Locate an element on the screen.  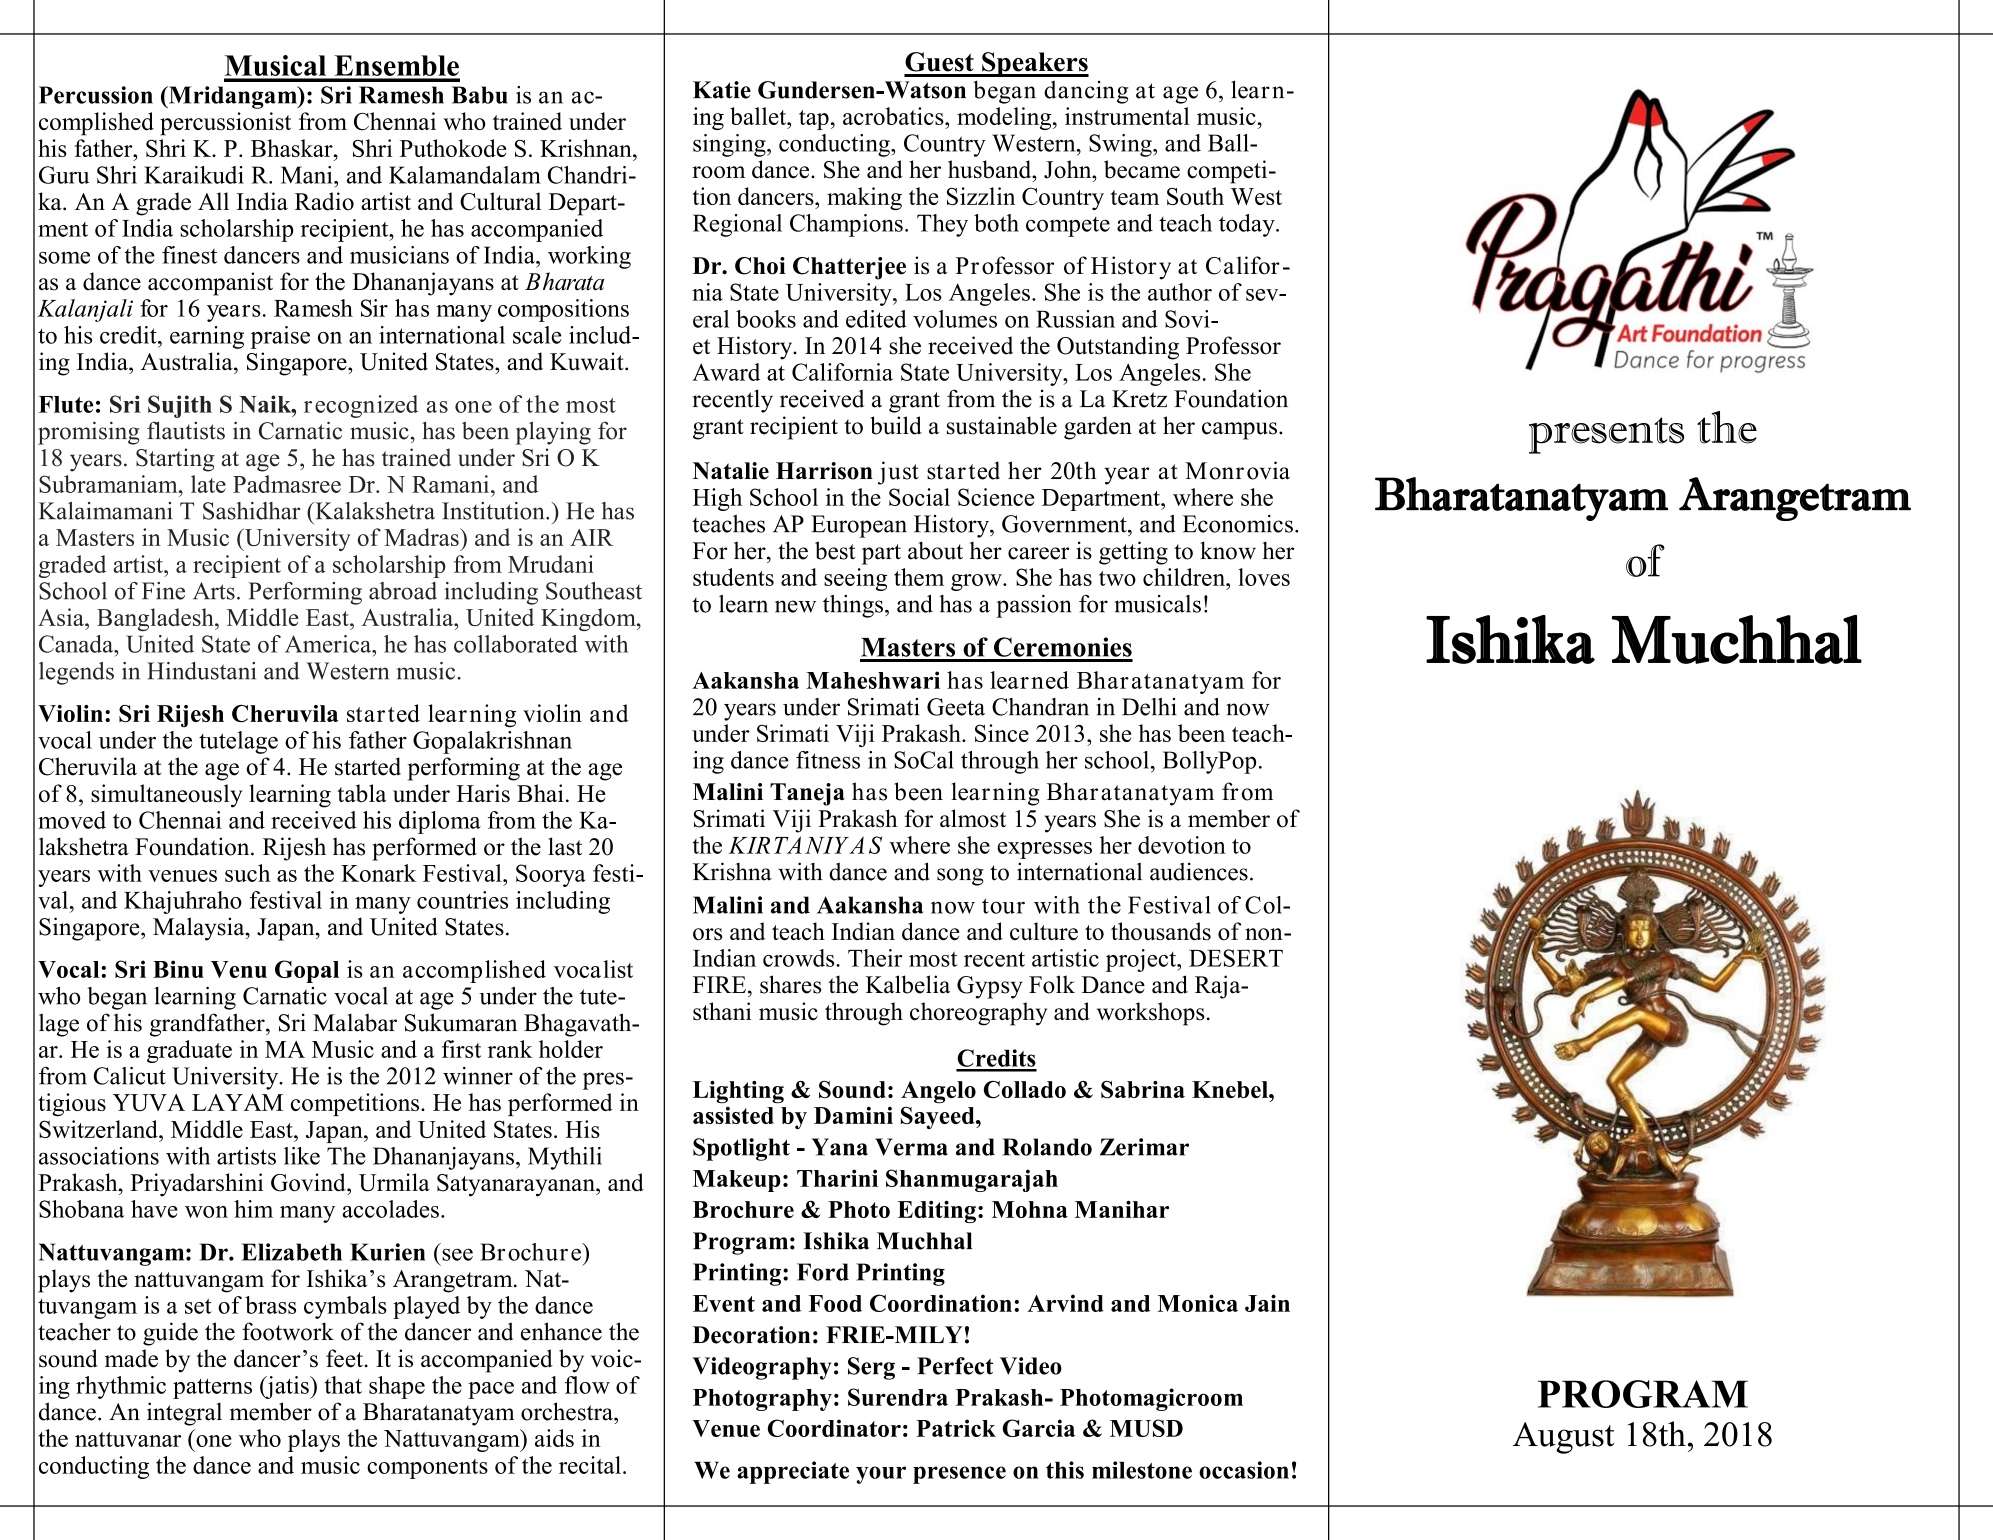
Swing is located at coordinates (1121, 145).
